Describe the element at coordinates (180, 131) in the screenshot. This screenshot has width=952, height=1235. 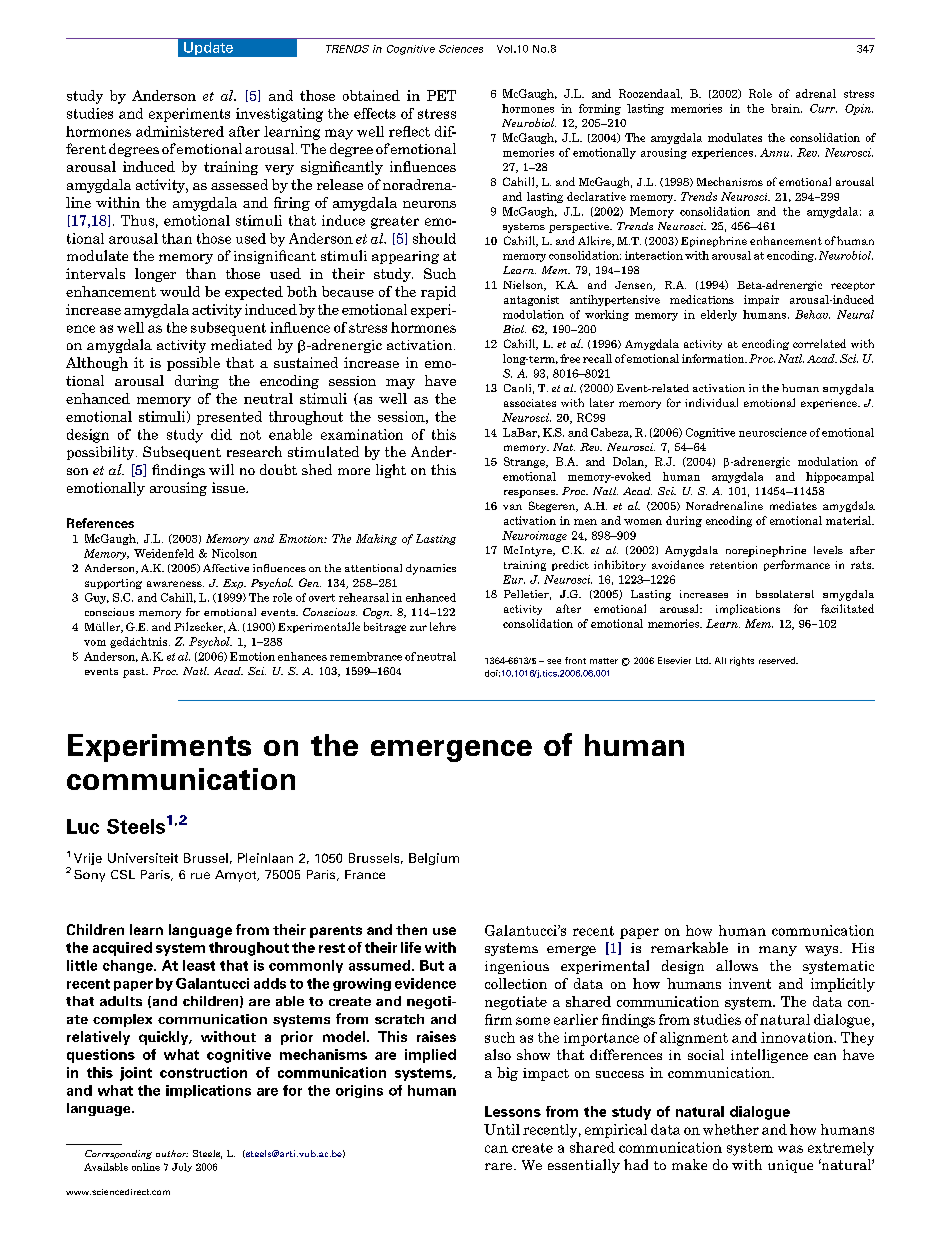
I see `administered` at that location.
